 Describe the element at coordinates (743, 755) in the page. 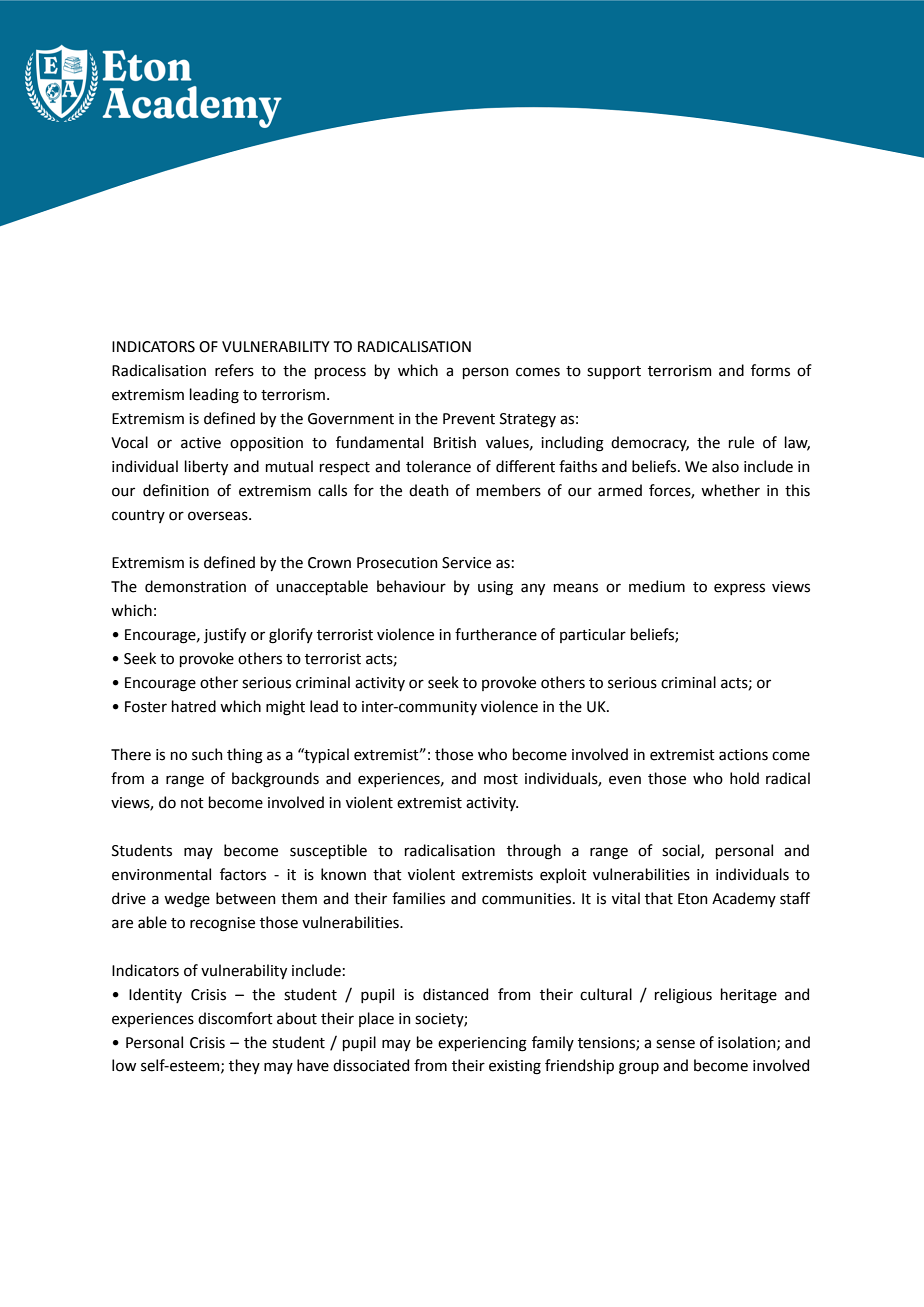

I see `actions` at that location.
